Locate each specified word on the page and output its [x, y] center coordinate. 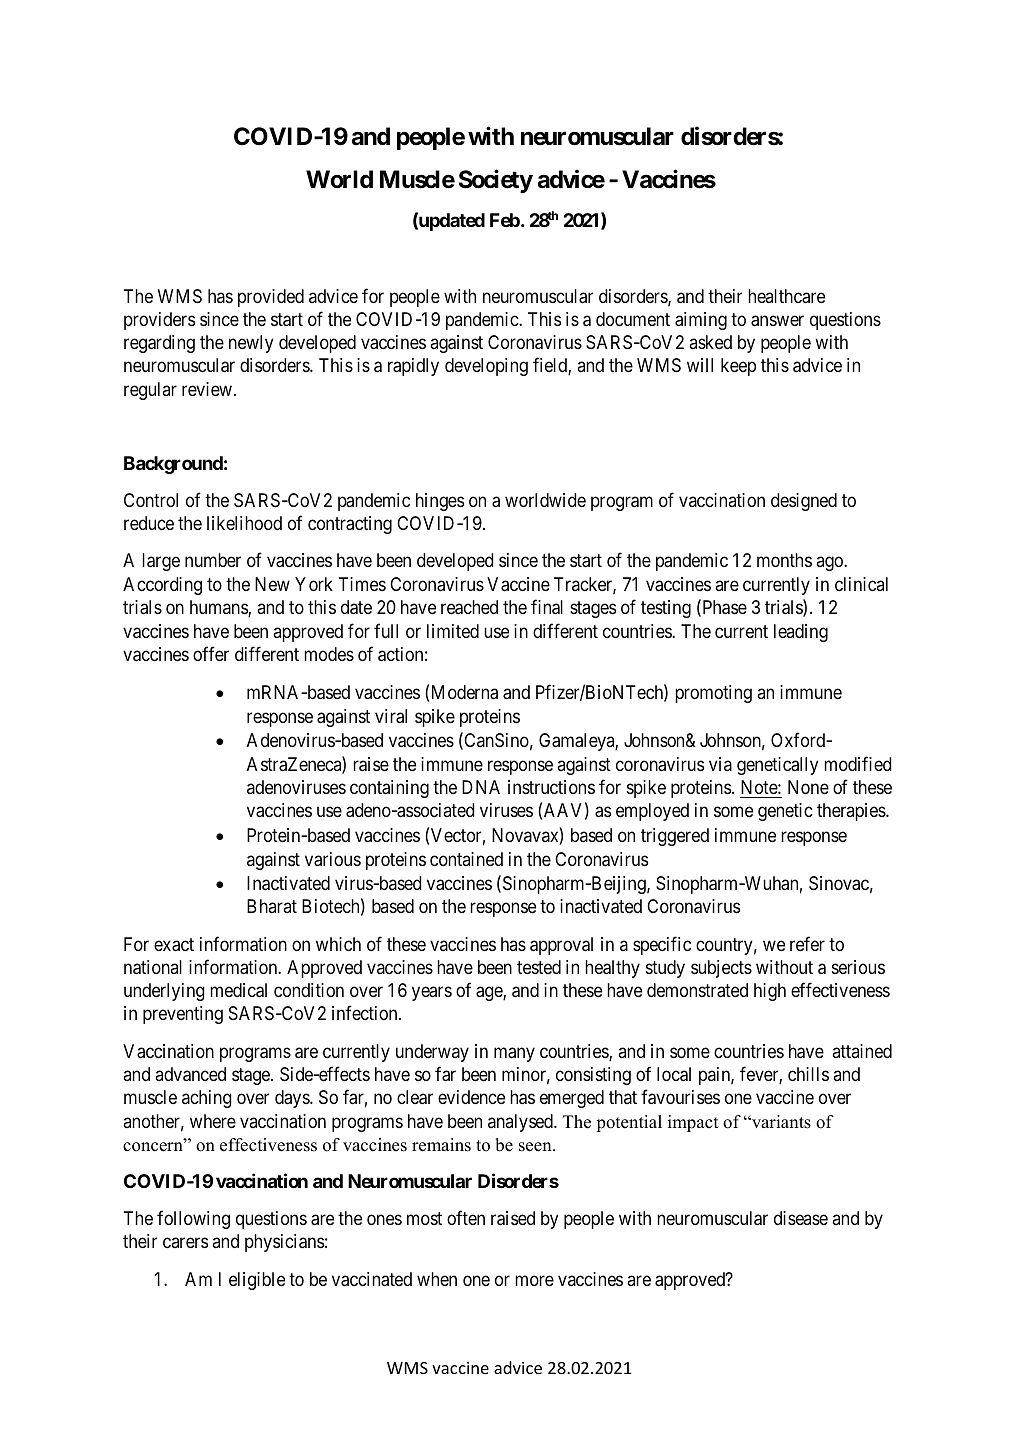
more [534, 1280]
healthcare [786, 296]
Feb [505, 220]
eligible [257, 1281]
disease [801, 1218]
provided [271, 298]
